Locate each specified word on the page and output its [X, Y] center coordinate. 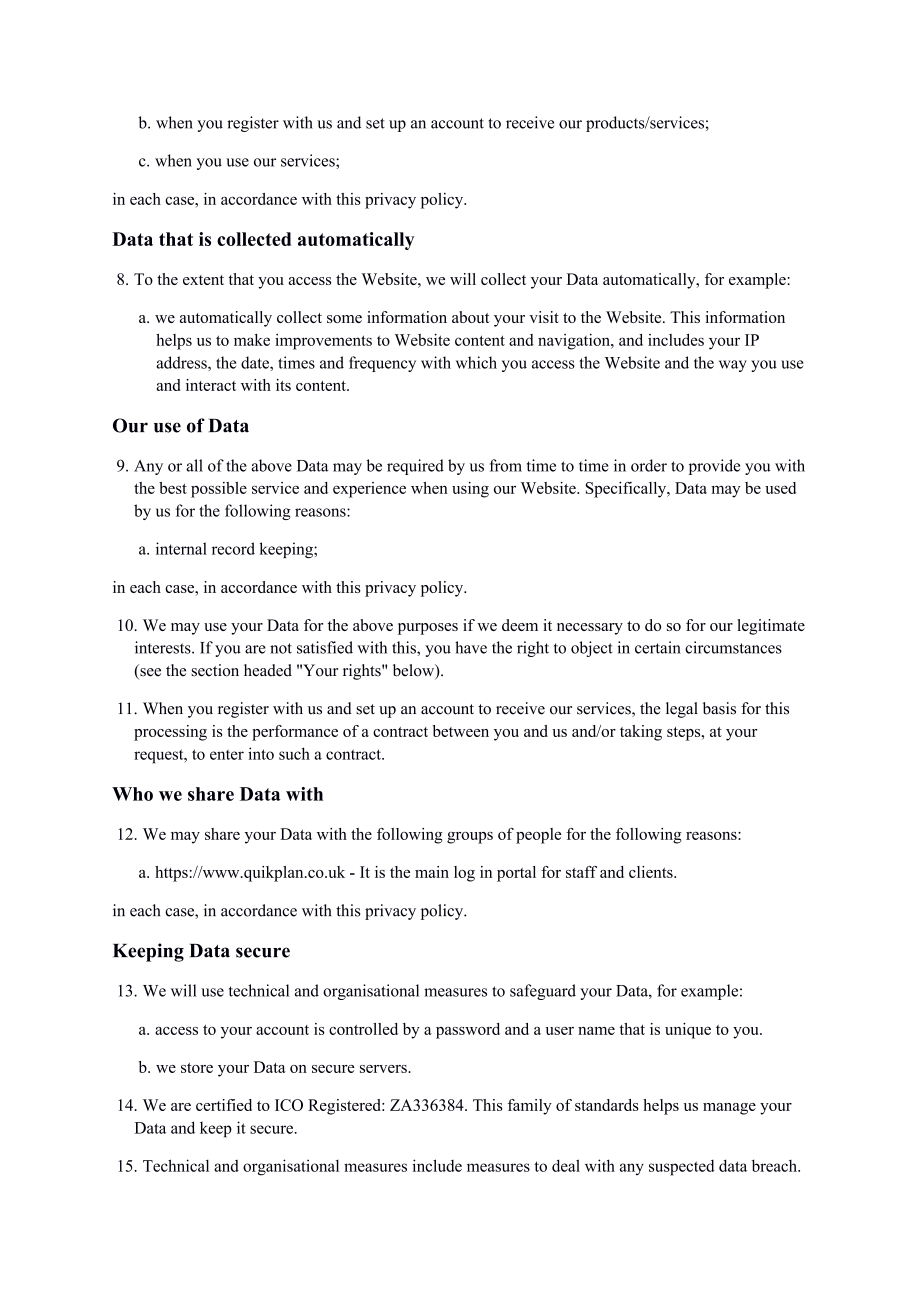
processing [170, 733]
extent [203, 280]
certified [224, 1105]
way [733, 366]
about [470, 317]
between [460, 731]
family [530, 1107]
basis [719, 708]
